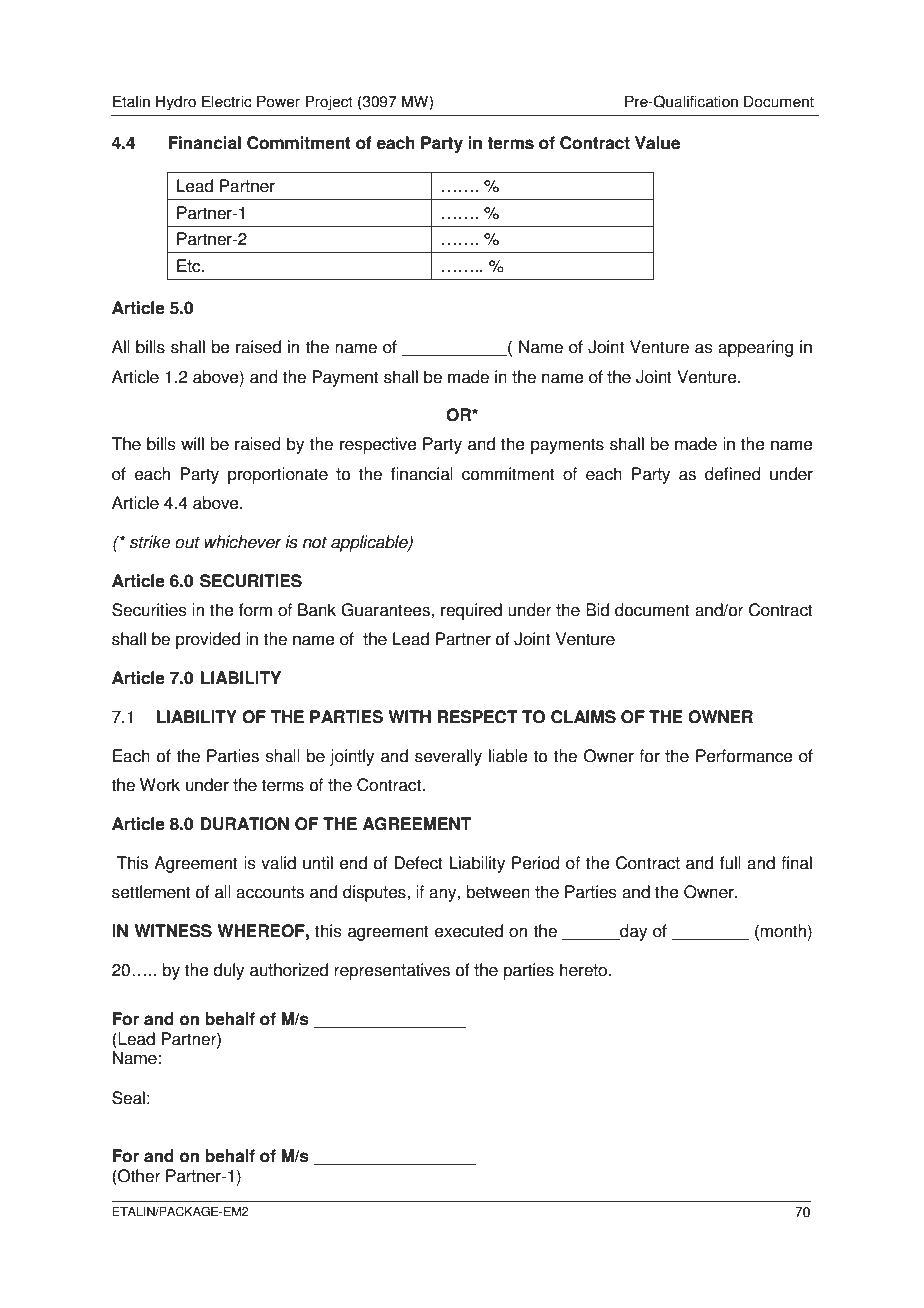  Describe the element at coordinates (278, 475) in the screenshot. I see `proportionate` at that location.
